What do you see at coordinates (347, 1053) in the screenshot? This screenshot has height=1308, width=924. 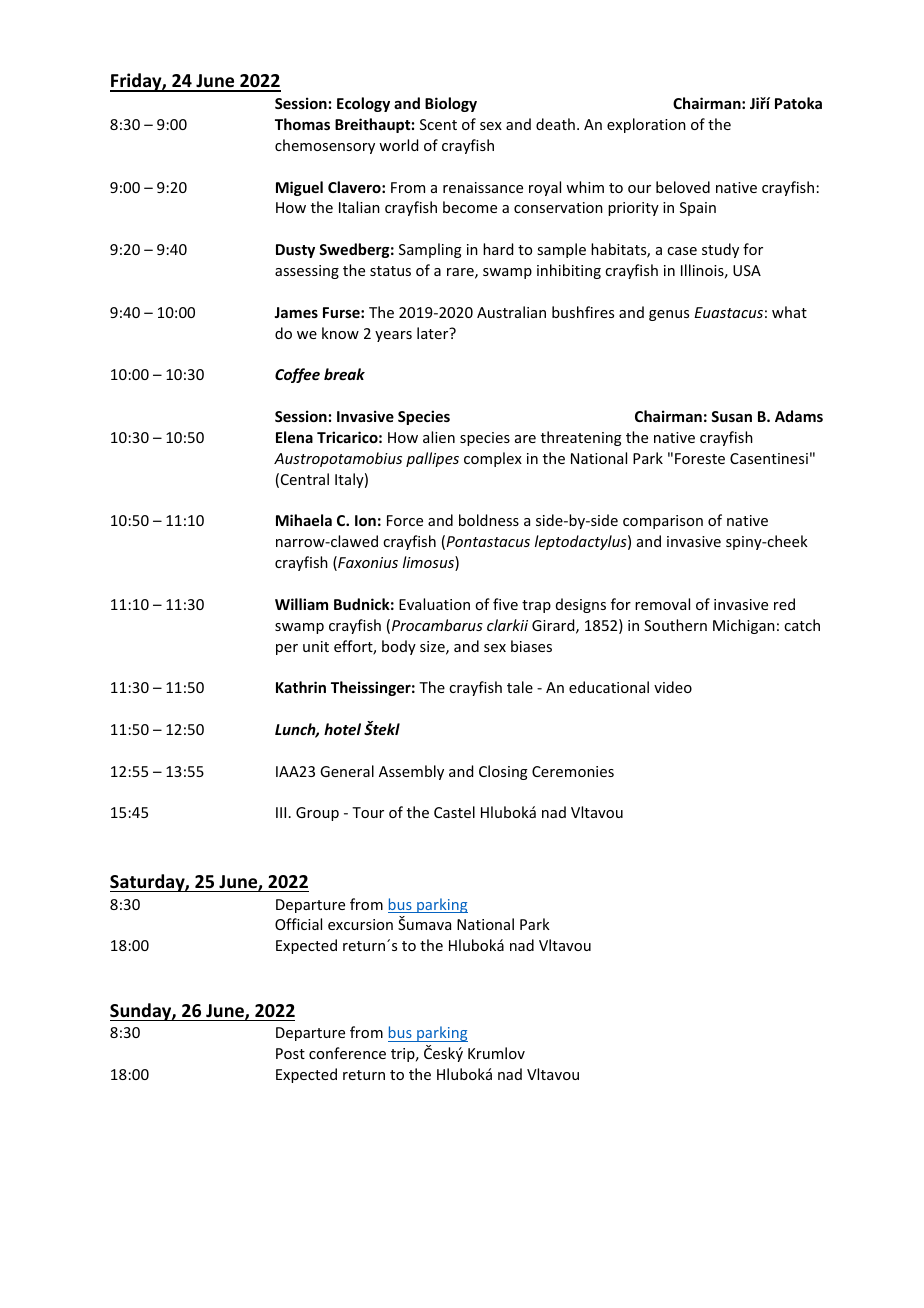 I see `conference` at bounding box center [347, 1053].
